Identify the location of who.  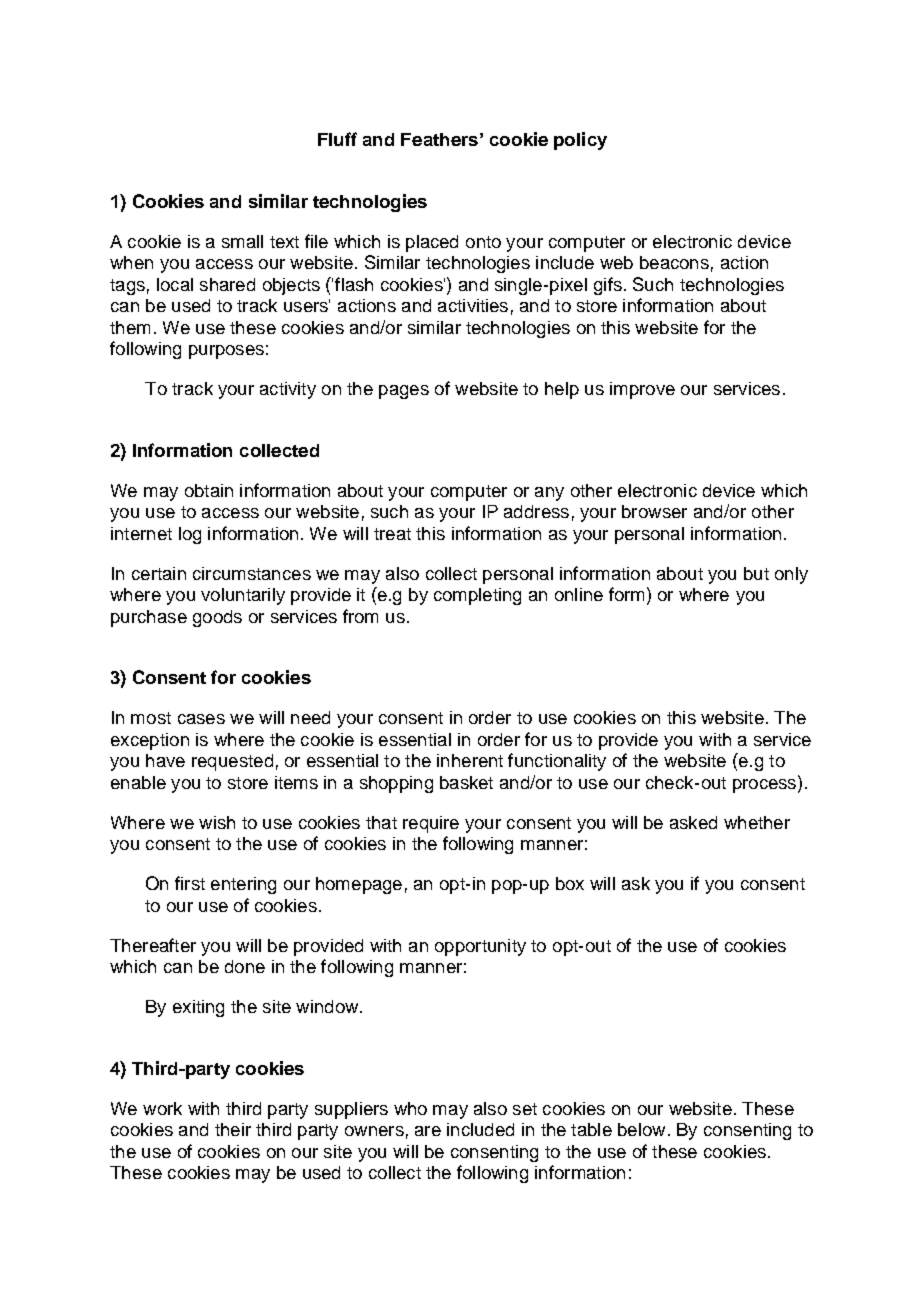
(410, 1108).
